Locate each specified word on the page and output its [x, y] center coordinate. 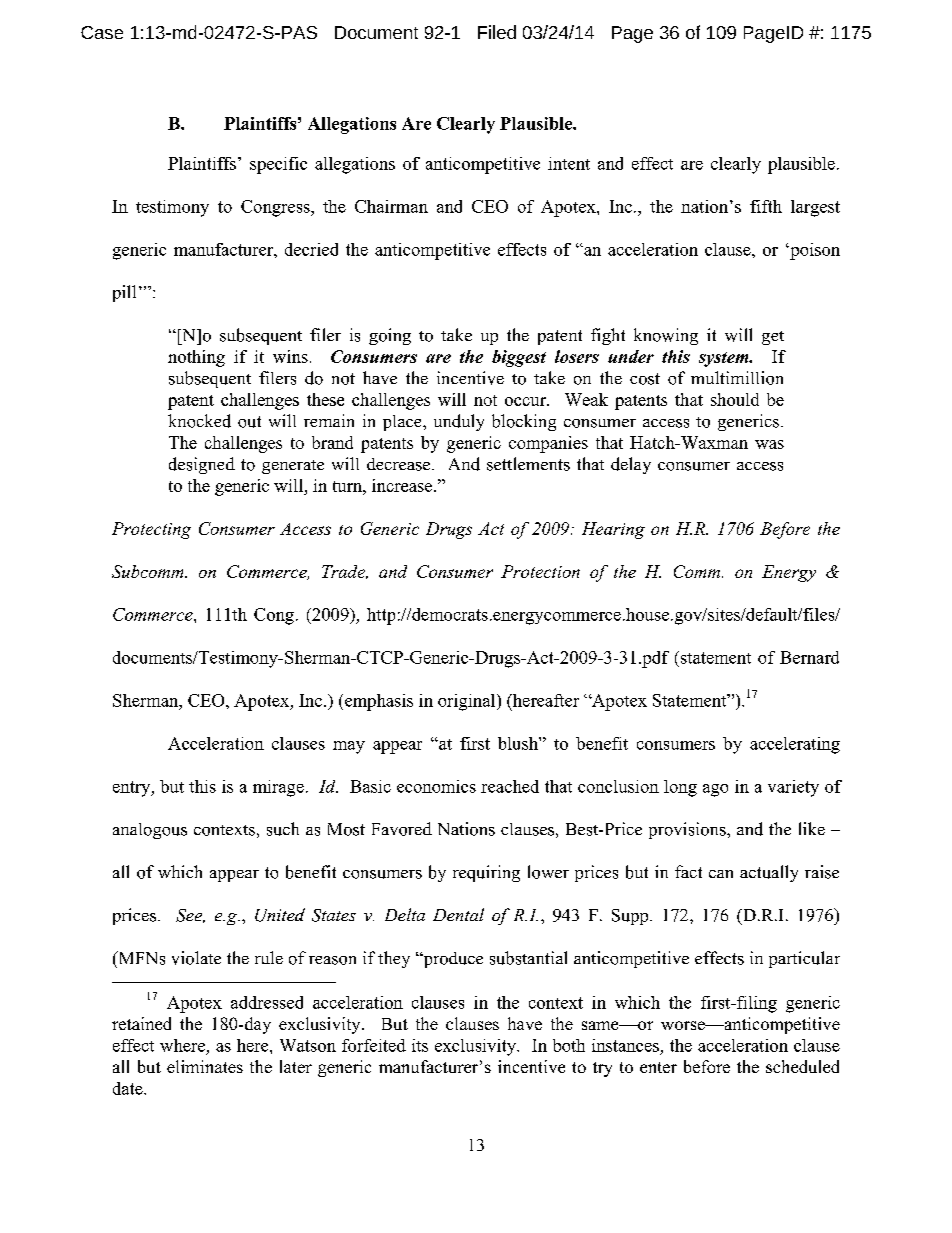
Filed [497, 32]
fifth [766, 206]
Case [102, 32]
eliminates [205, 1066]
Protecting [151, 530]
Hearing [613, 530]
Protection [540, 571]
